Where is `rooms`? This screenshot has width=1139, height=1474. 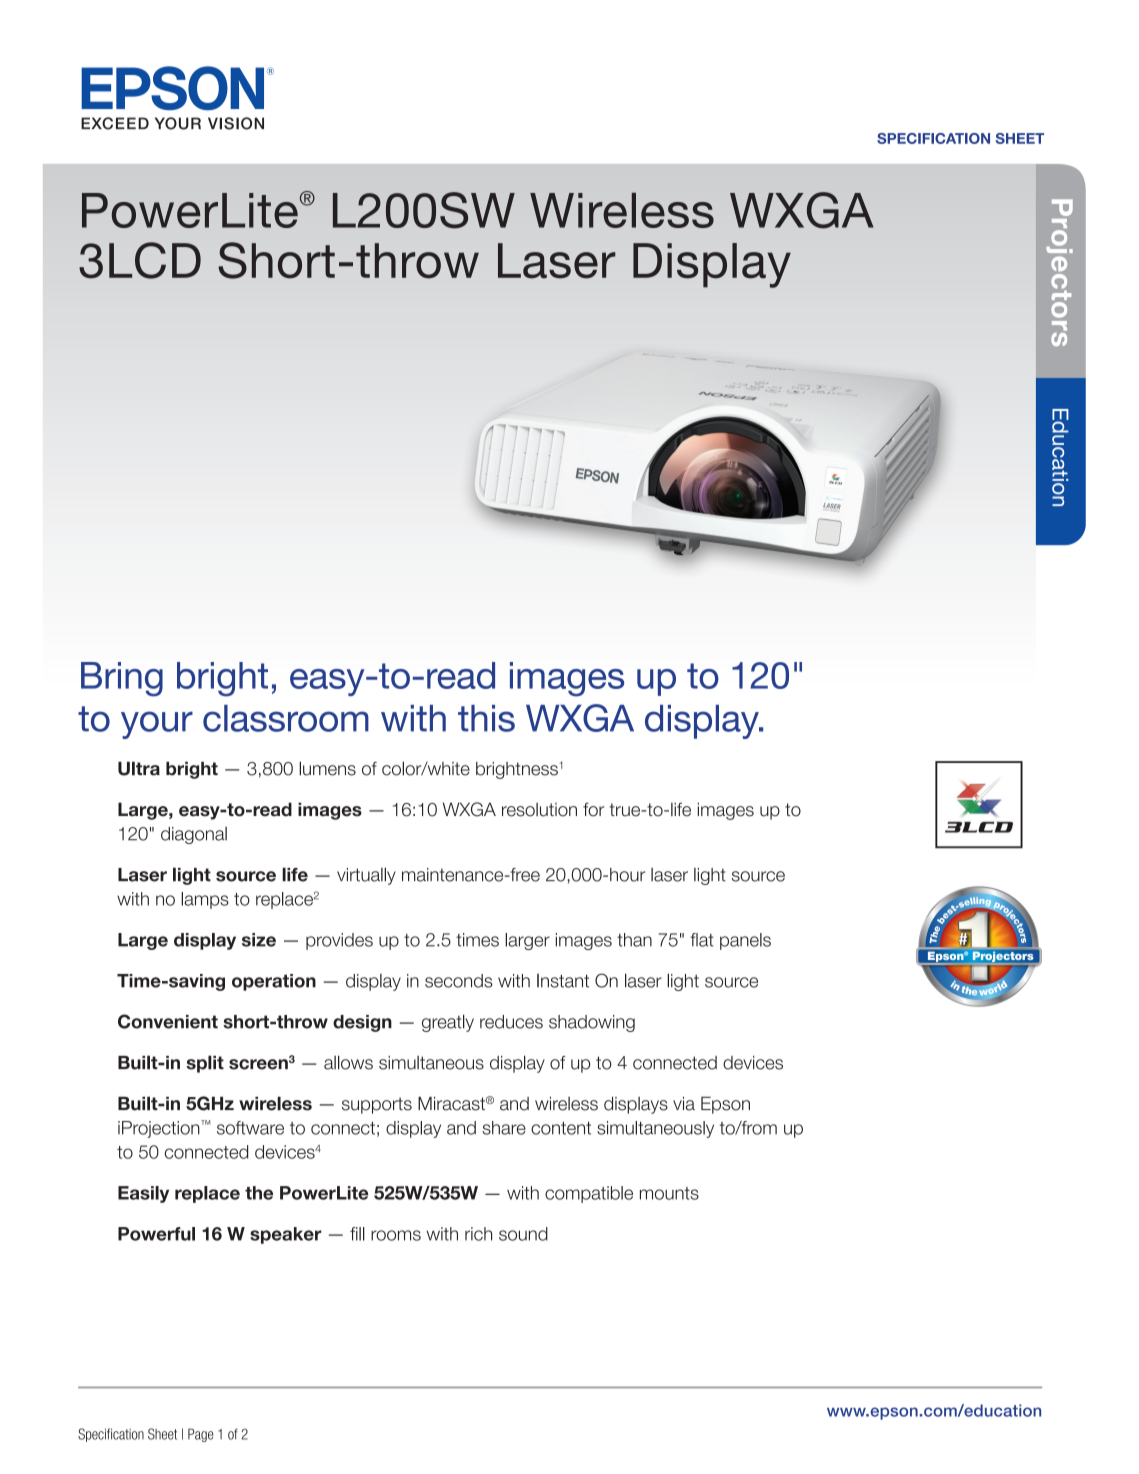
rooms is located at coordinates (396, 1235).
